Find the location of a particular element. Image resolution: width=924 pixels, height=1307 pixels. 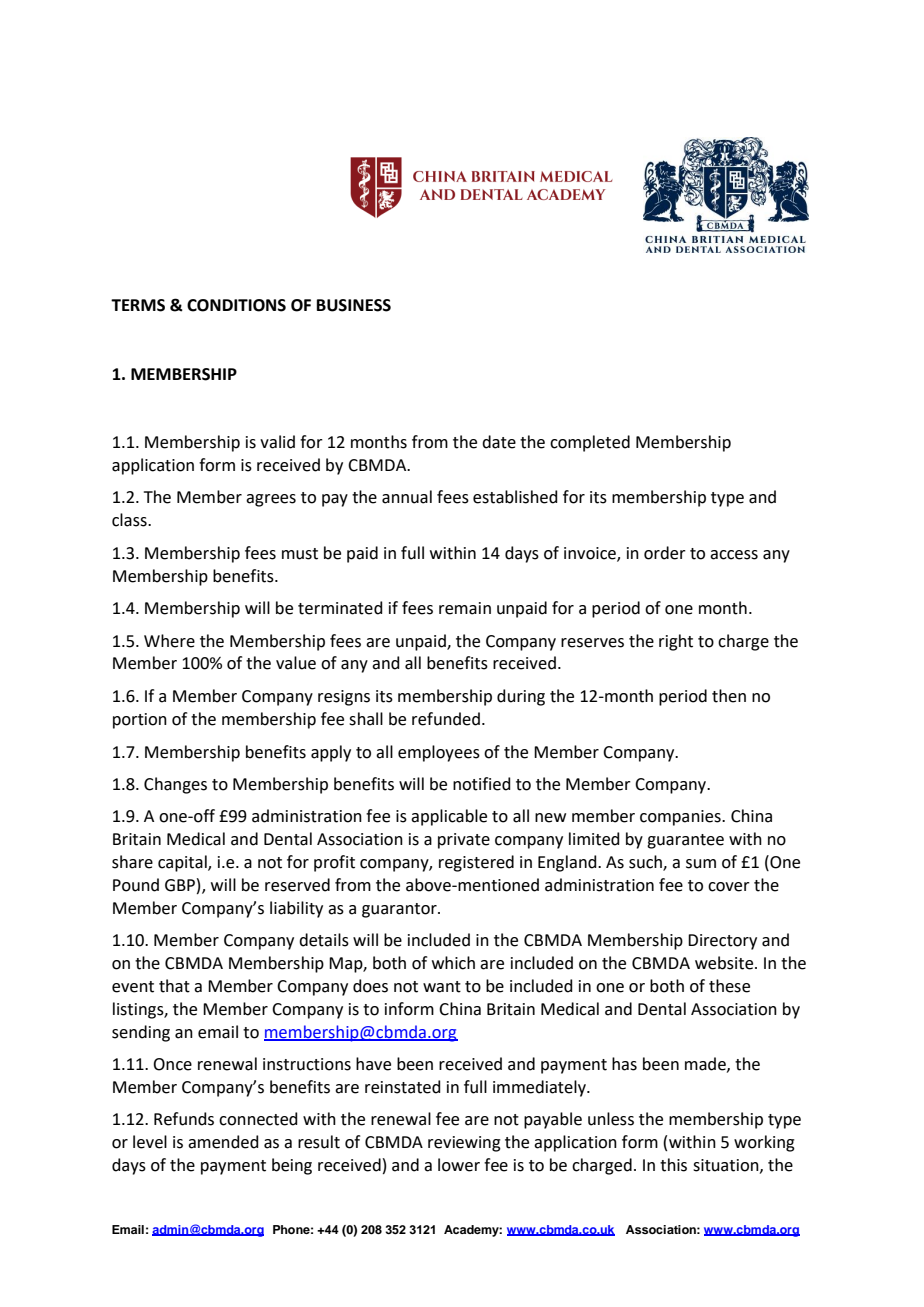

amended is located at coordinates (223, 1142).
